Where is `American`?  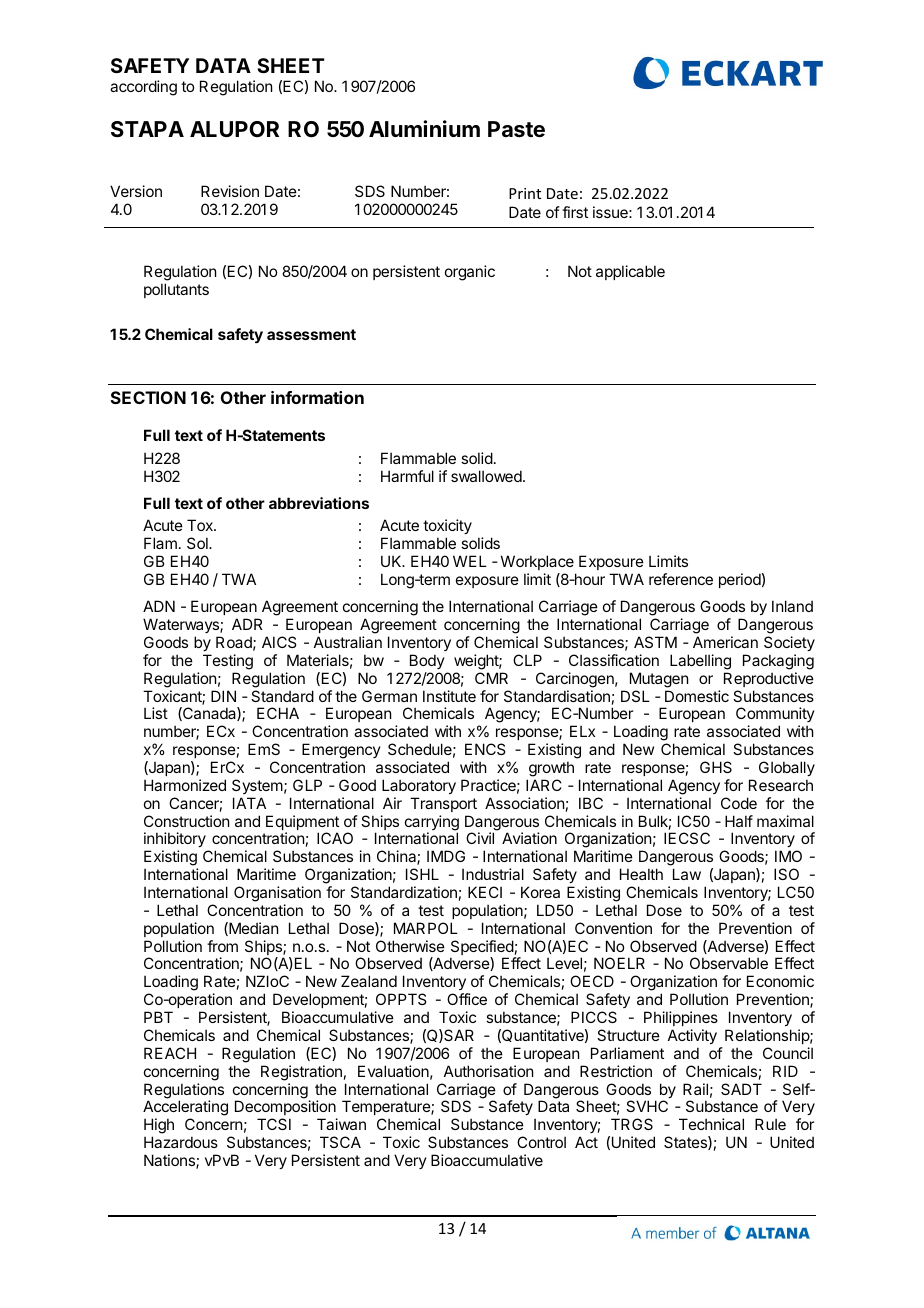 American is located at coordinates (725, 642).
